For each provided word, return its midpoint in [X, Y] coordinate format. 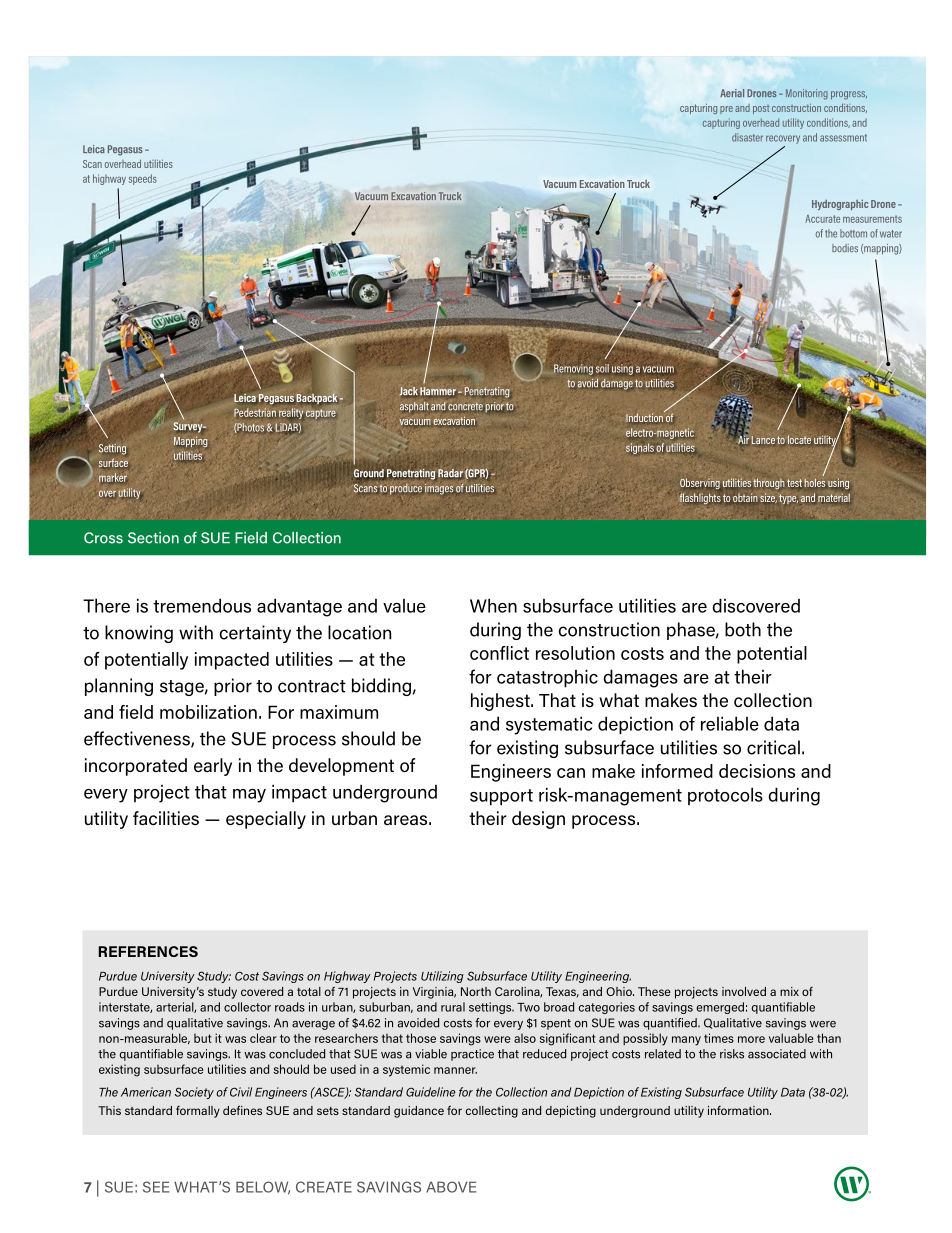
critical [773, 747]
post [761, 109]
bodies [845, 248]
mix [789, 991]
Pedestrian [255, 412]
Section [153, 538]
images [439, 489]
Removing [573, 369]
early [213, 767]
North [476, 991]
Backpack [316, 399]
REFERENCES [148, 951]
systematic [549, 725]
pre [726, 110]
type [788, 499]
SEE [156, 1187]
